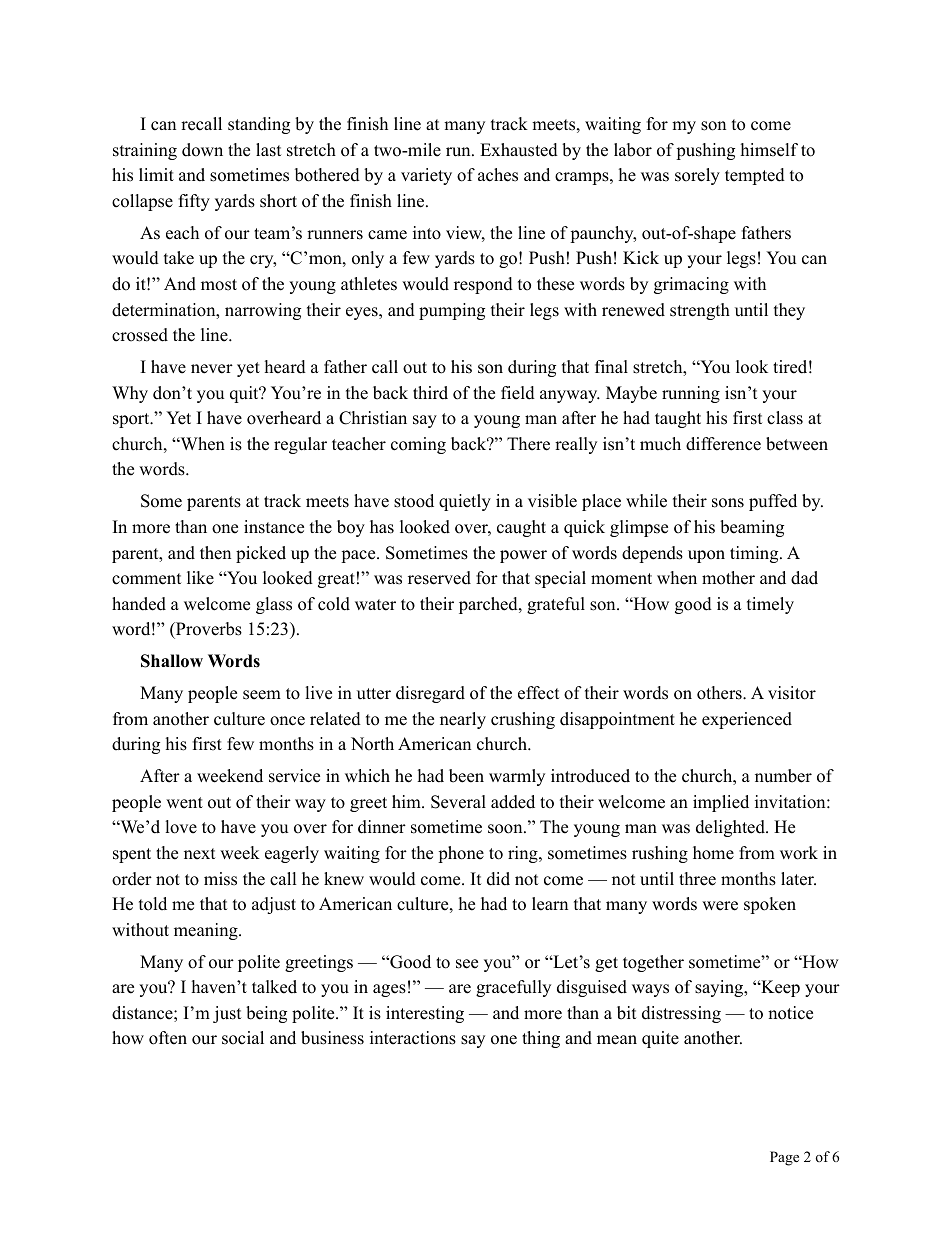 Image resolution: width=952 pixels, height=1233 pixels. What do you see at coordinates (697, 879) in the screenshot?
I see `three` at bounding box center [697, 879].
